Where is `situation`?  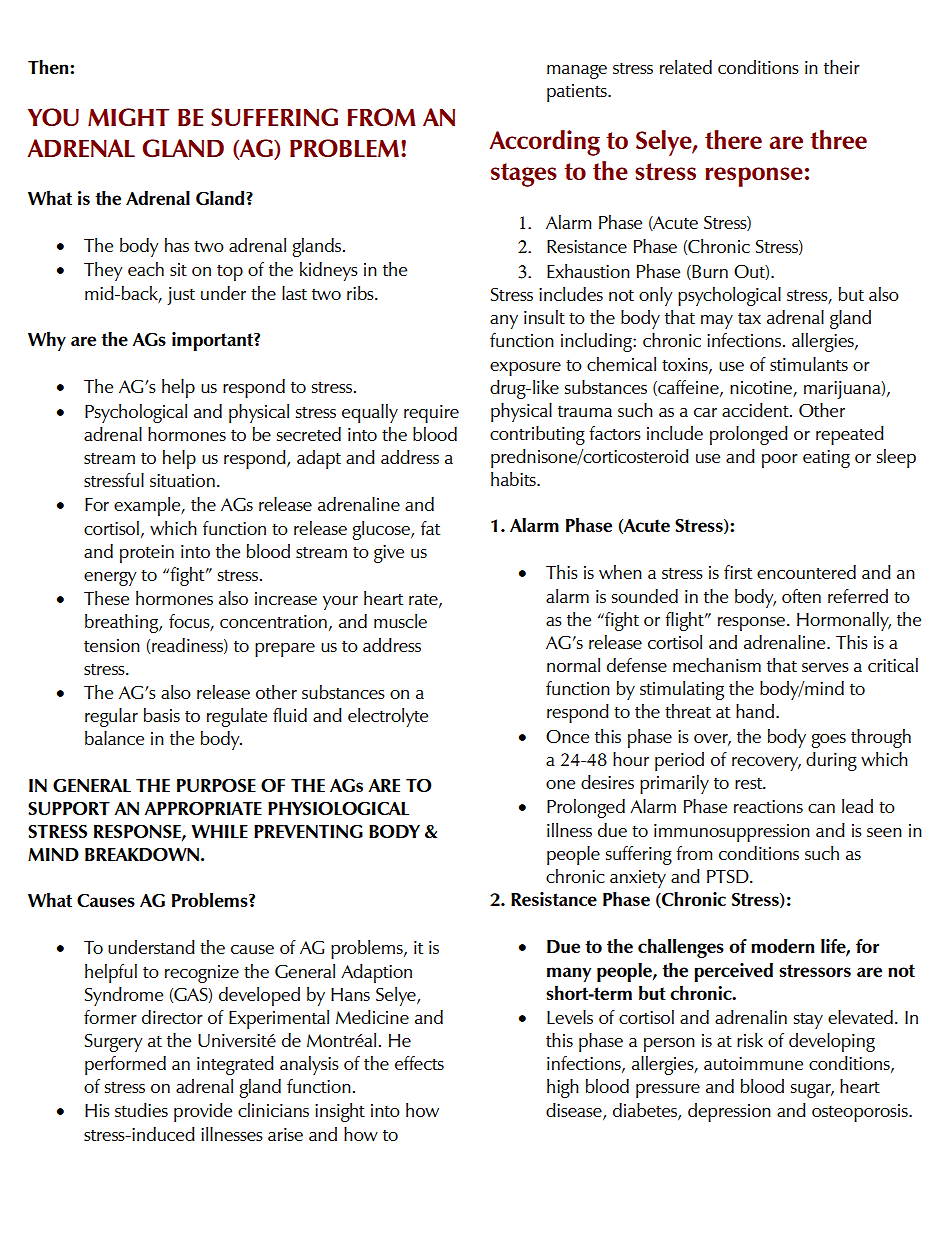
situation is located at coordinates (182, 480).
